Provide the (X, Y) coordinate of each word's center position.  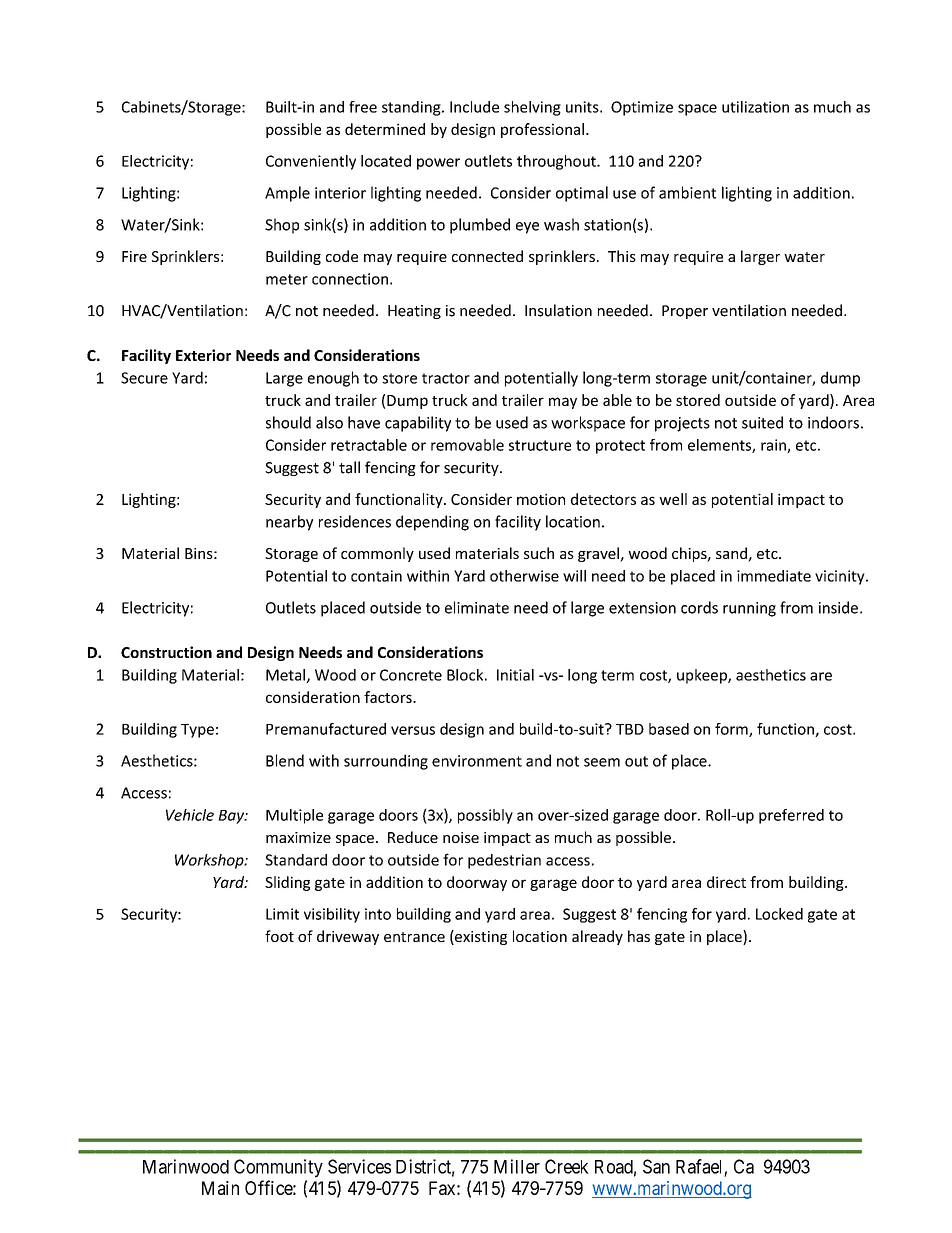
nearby (289, 523)
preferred (791, 816)
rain (774, 446)
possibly (485, 816)
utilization (755, 107)
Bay (232, 817)
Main (220, 1188)
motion (541, 499)
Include (474, 107)
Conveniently (311, 162)
